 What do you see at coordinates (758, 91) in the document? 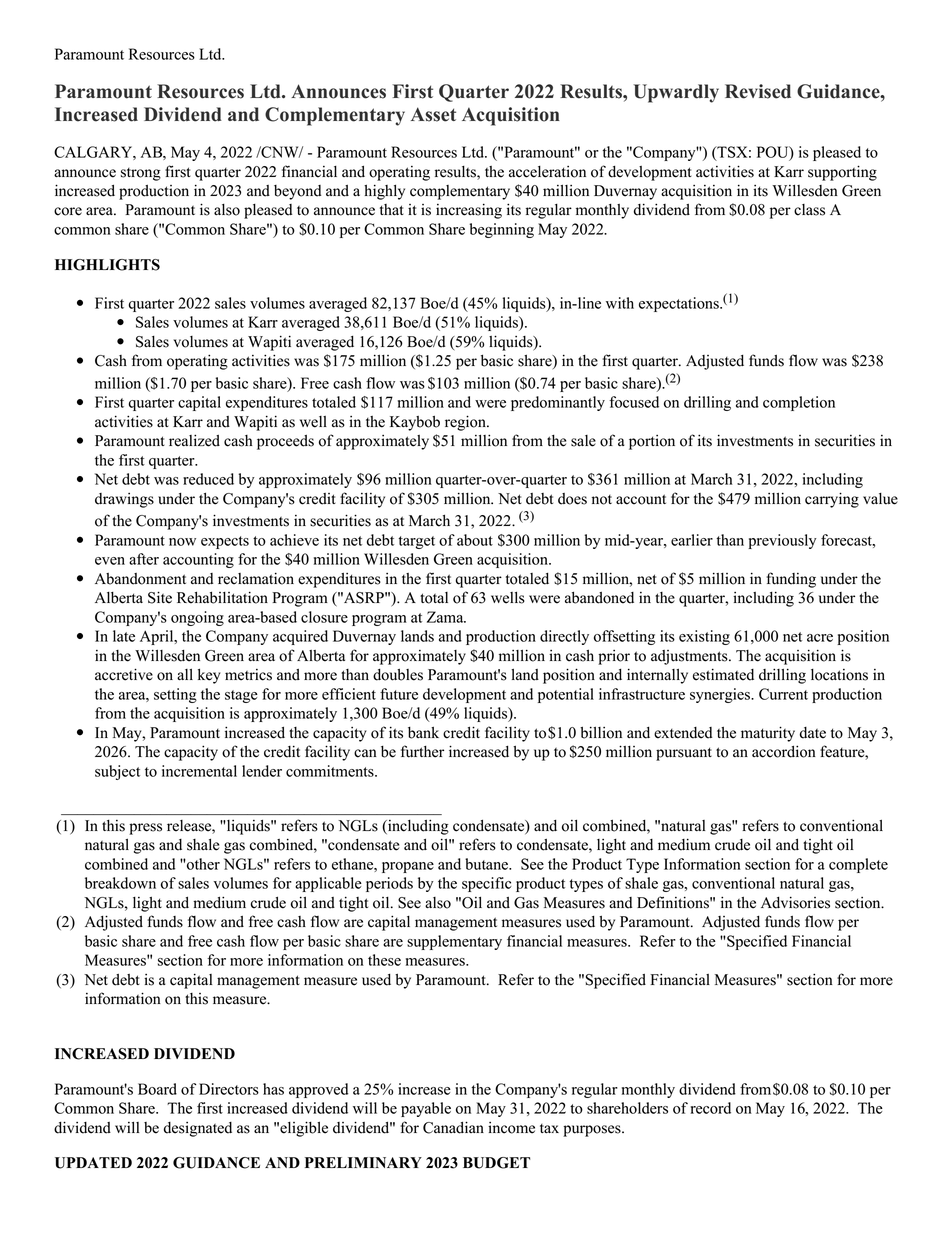
I see `Revised` at bounding box center [758, 91].
